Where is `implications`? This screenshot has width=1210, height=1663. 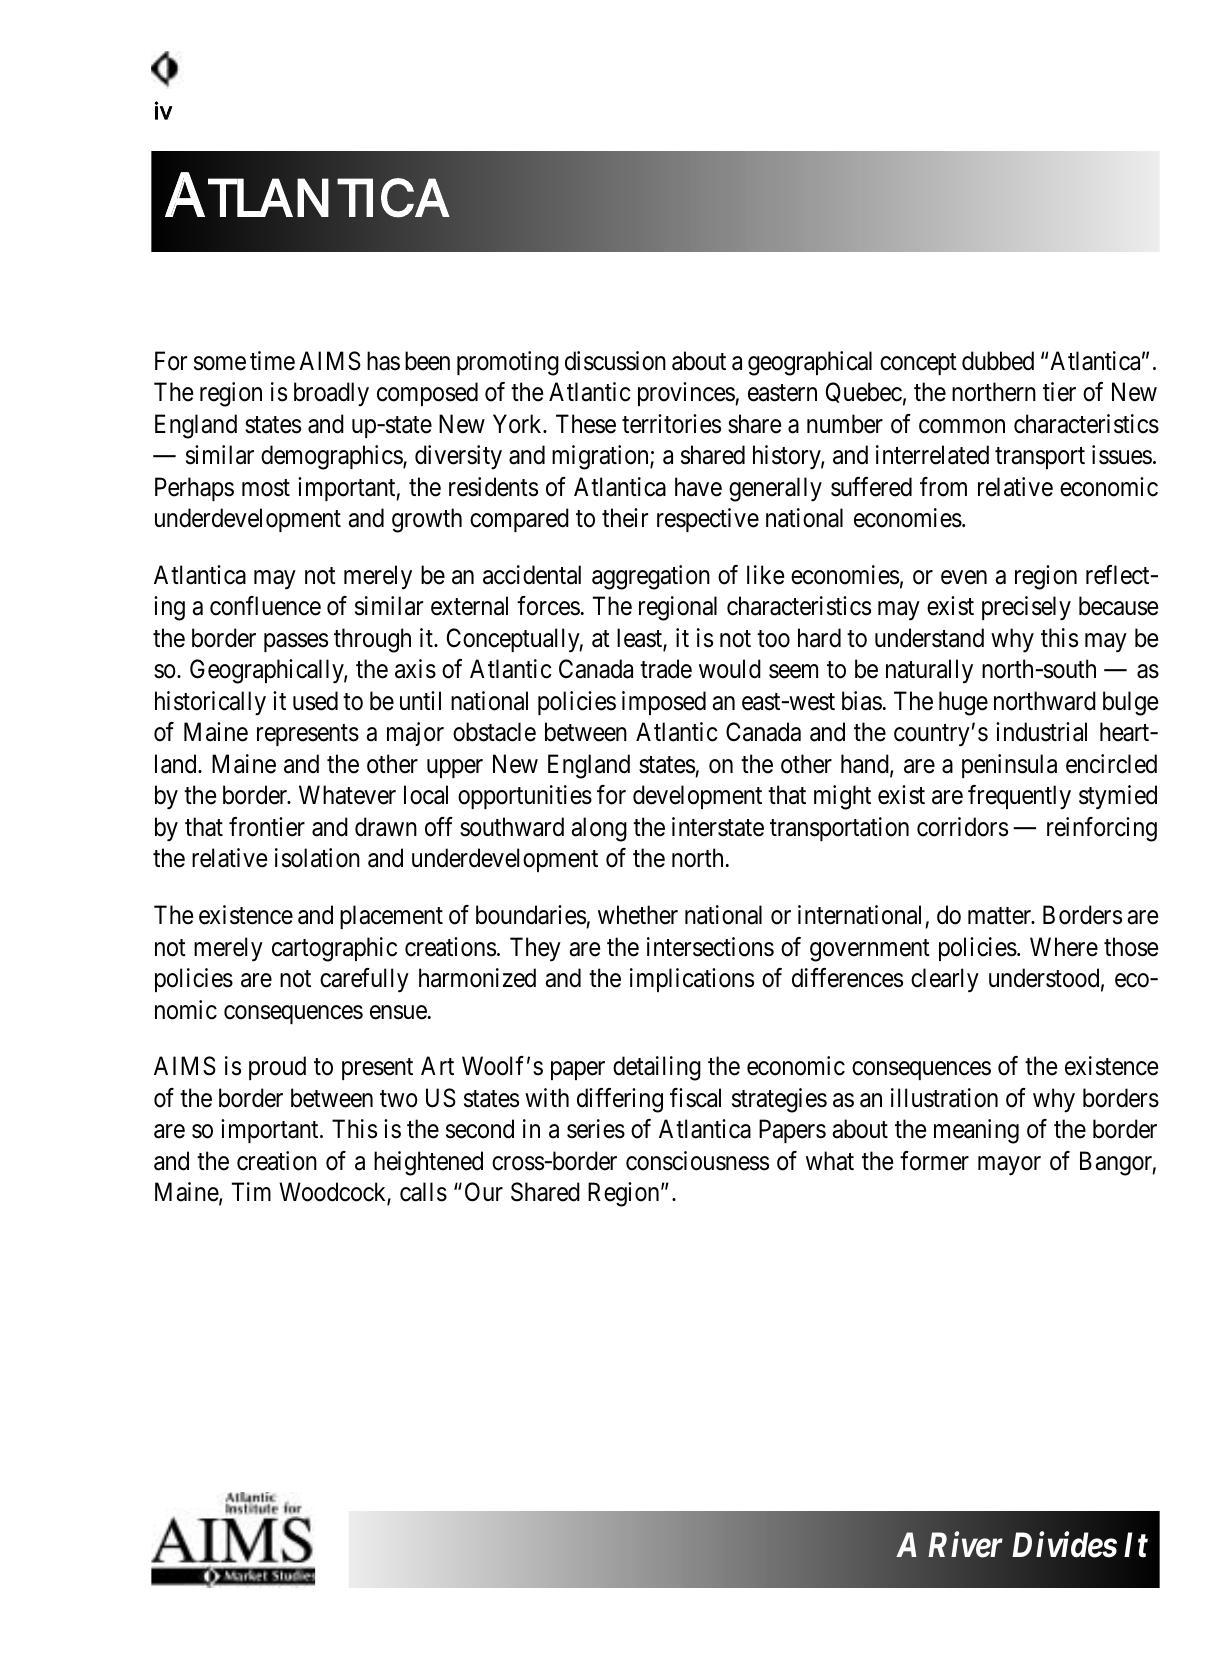 implications is located at coordinates (692, 980).
